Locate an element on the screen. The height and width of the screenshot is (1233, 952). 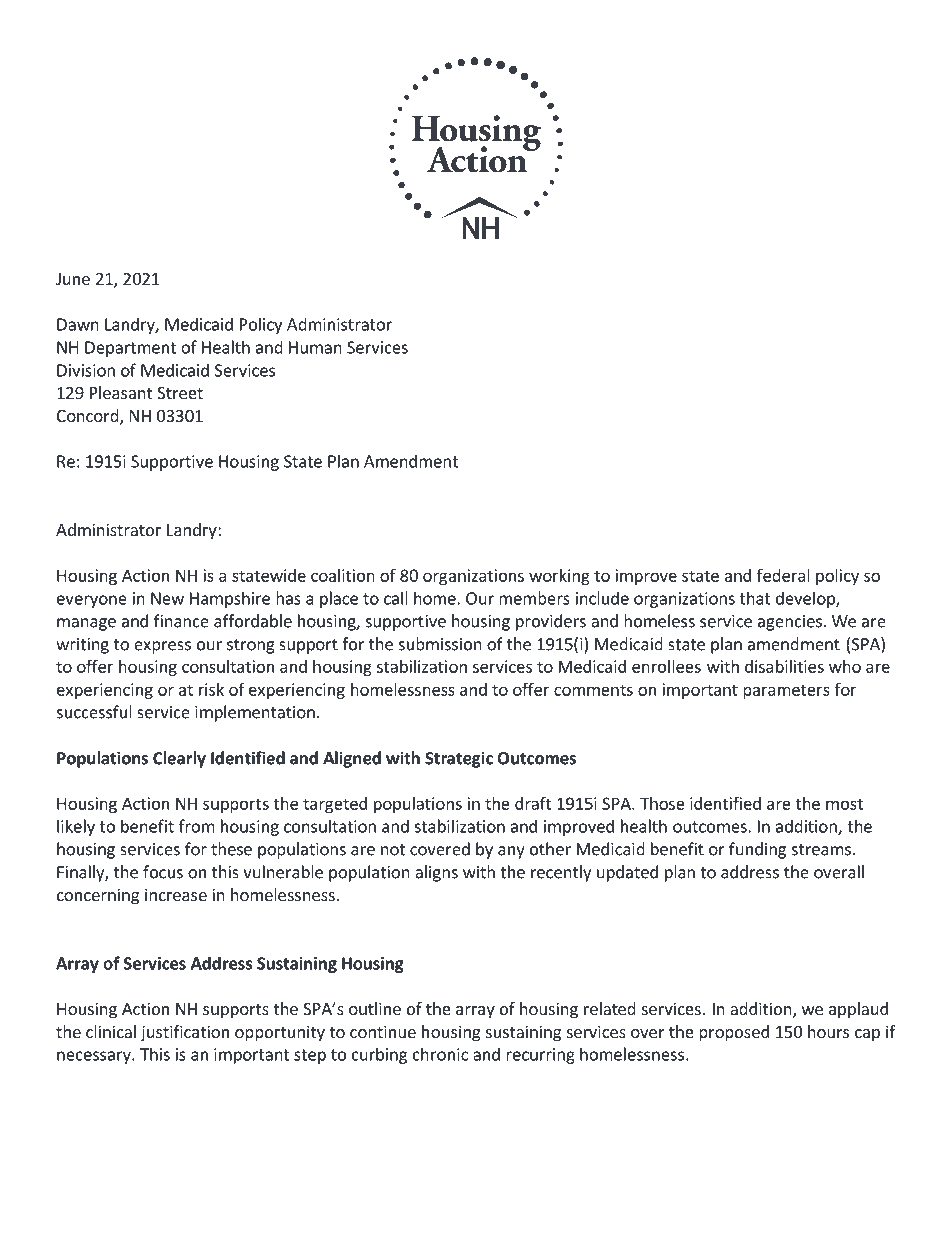
chronic is located at coordinates (440, 1054).
